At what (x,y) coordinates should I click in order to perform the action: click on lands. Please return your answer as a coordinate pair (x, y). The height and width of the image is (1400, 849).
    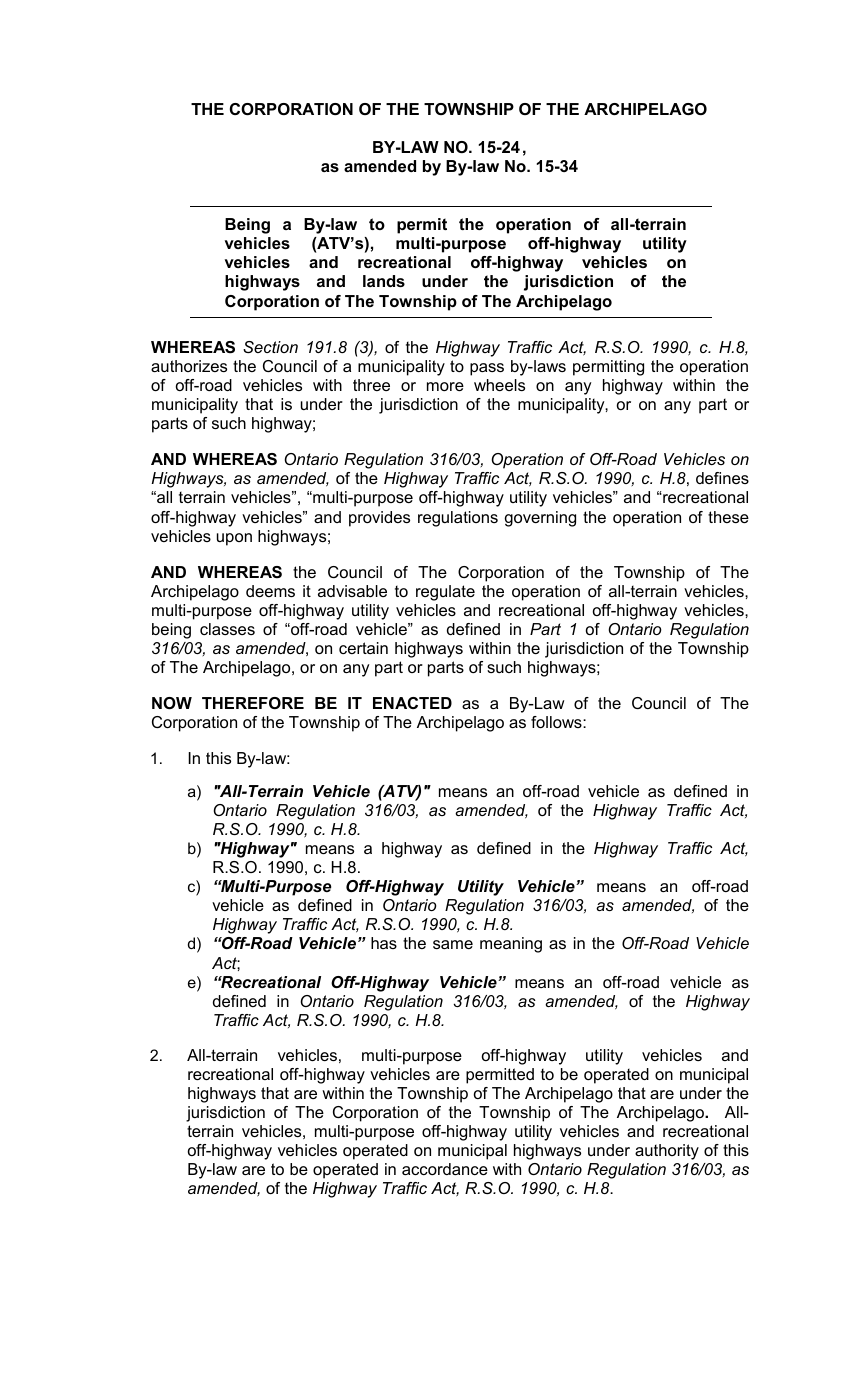
    Looking at the image, I should click on (384, 281).
